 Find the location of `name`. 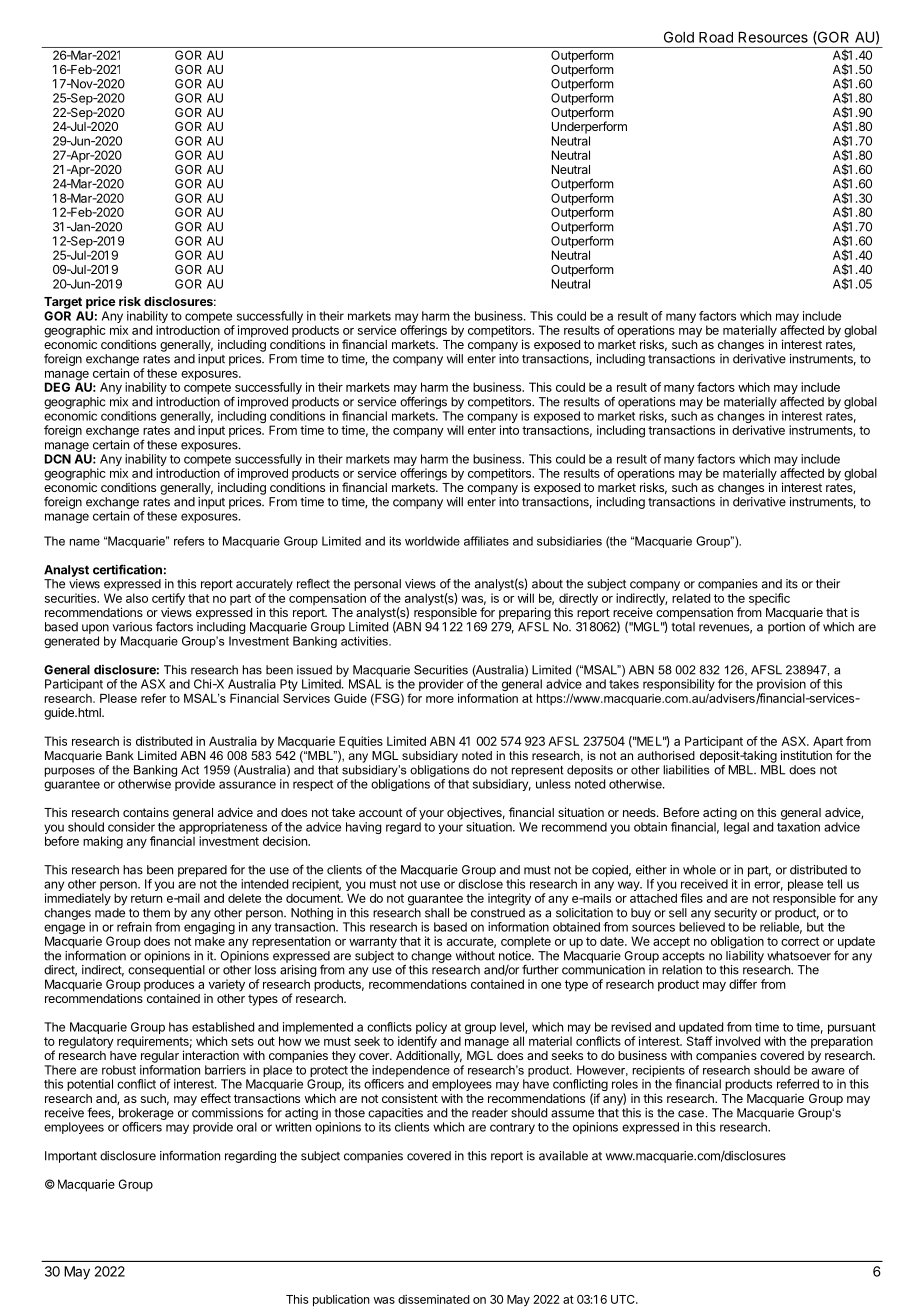

name is located at coordinates (85, 542).
